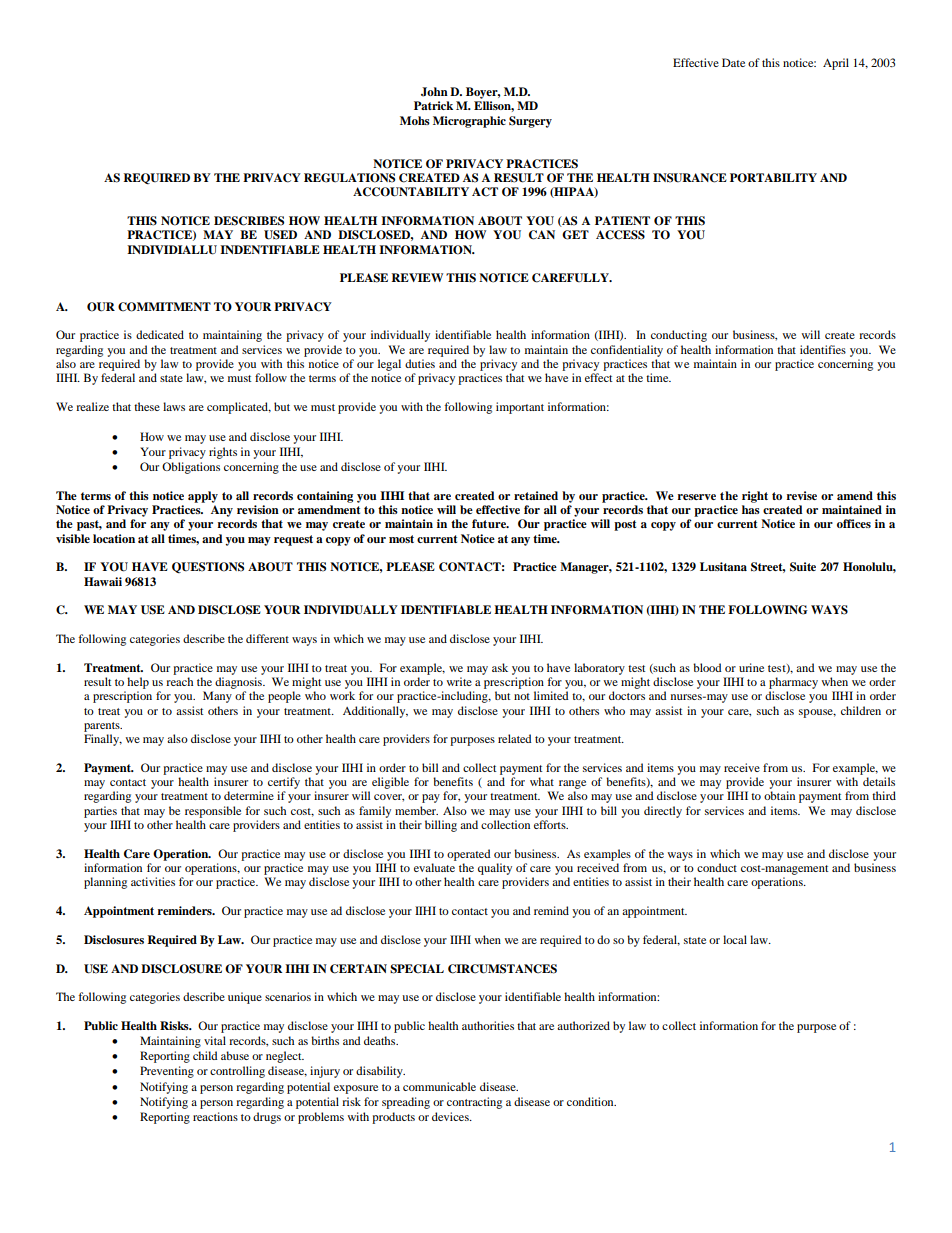 The width and height of the screenshot is (952, 1233). Describe the element at coordinates (349, 178) in the screenshot. I see `REGULATIONS` at that location.
